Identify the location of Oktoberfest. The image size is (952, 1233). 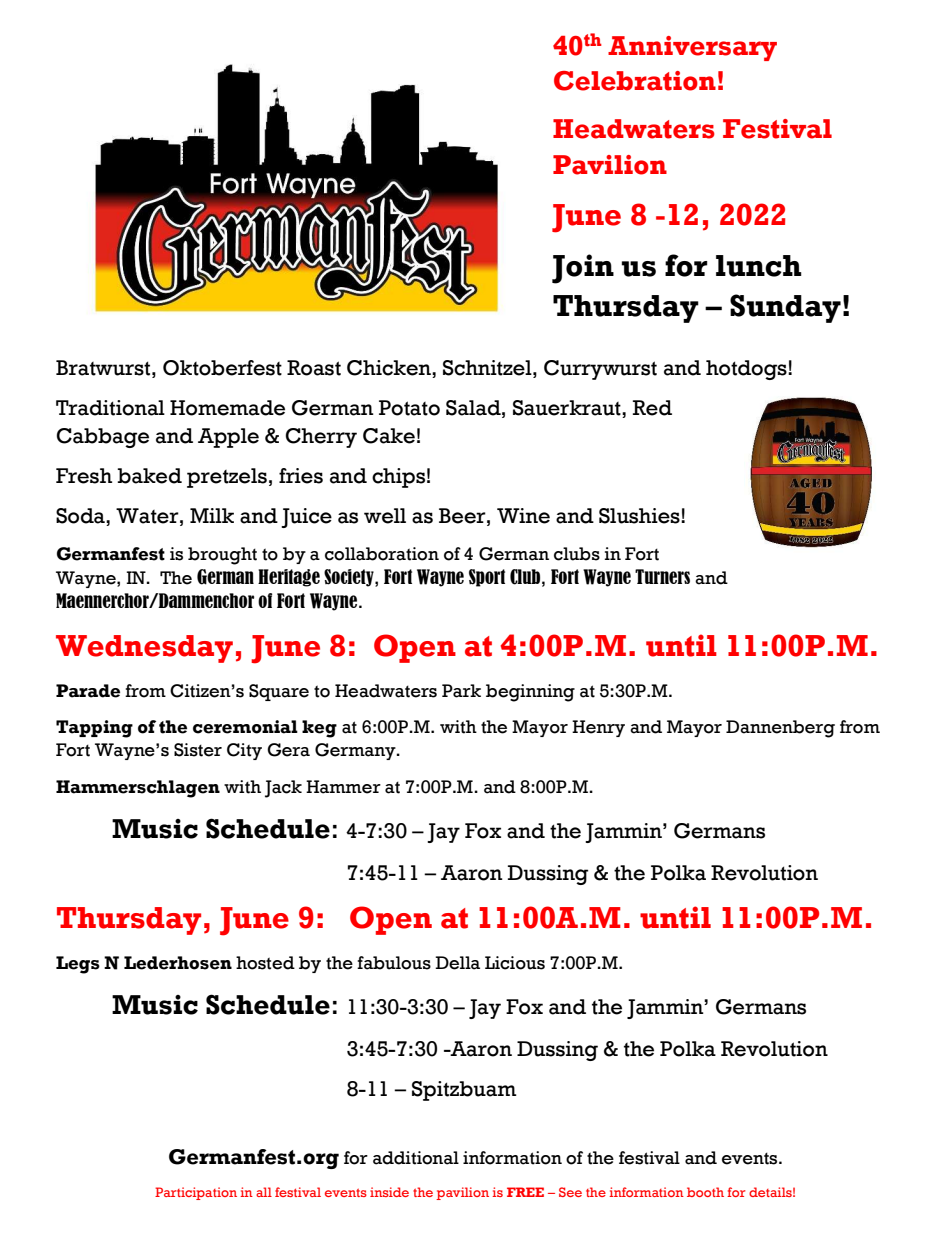
(222, 368).
